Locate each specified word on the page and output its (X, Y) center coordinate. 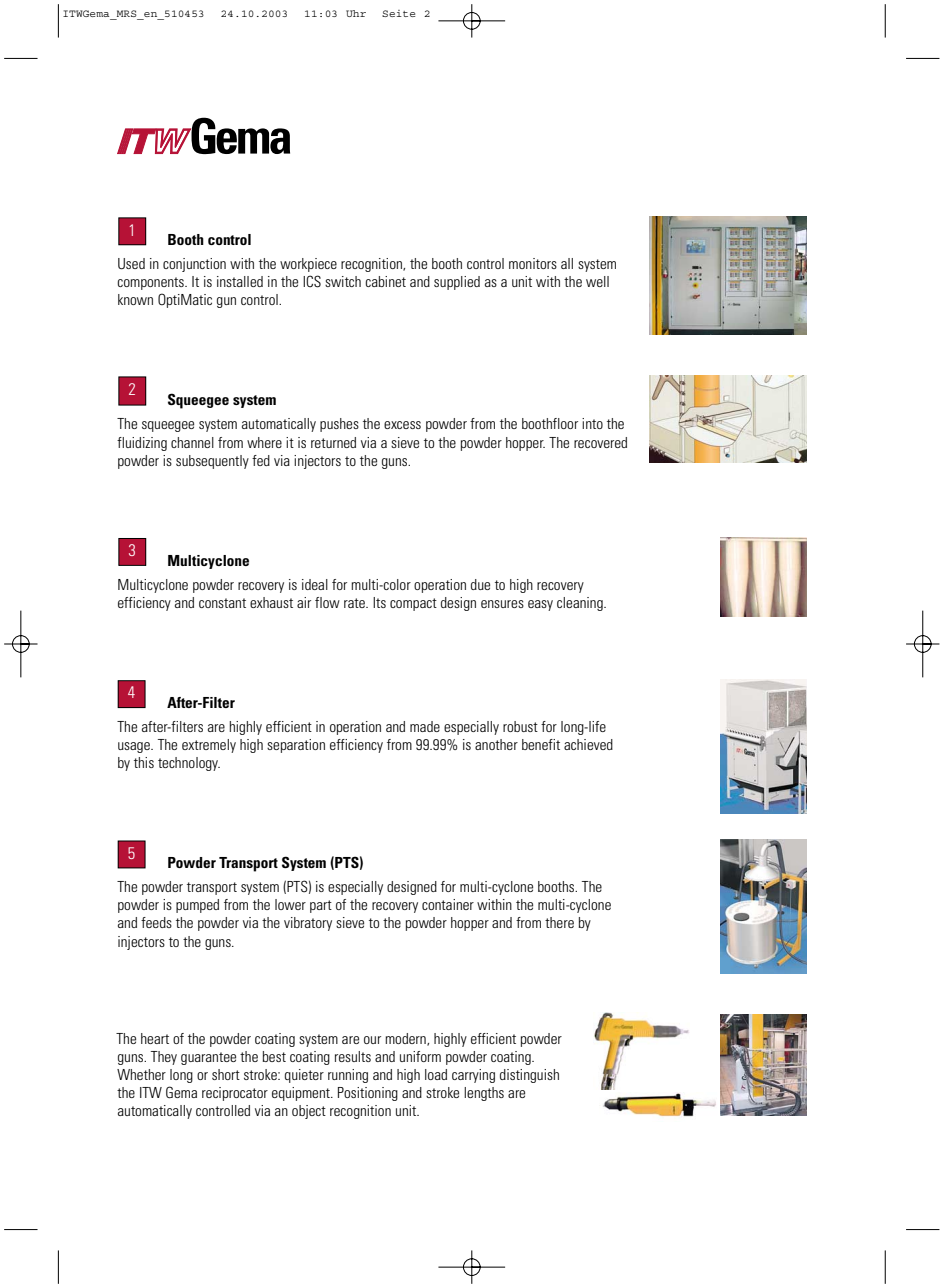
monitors (533, 263)
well (597, 281)
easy (540, 605)
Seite (398, 13)
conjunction (194, 265)
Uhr (356, 13)
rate (355, 603)
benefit (541, 744)
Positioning (368, 1094)
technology (189, 764)
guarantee (208, 1058)
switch (343, 281)
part (321, 906)
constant (222, 603)
